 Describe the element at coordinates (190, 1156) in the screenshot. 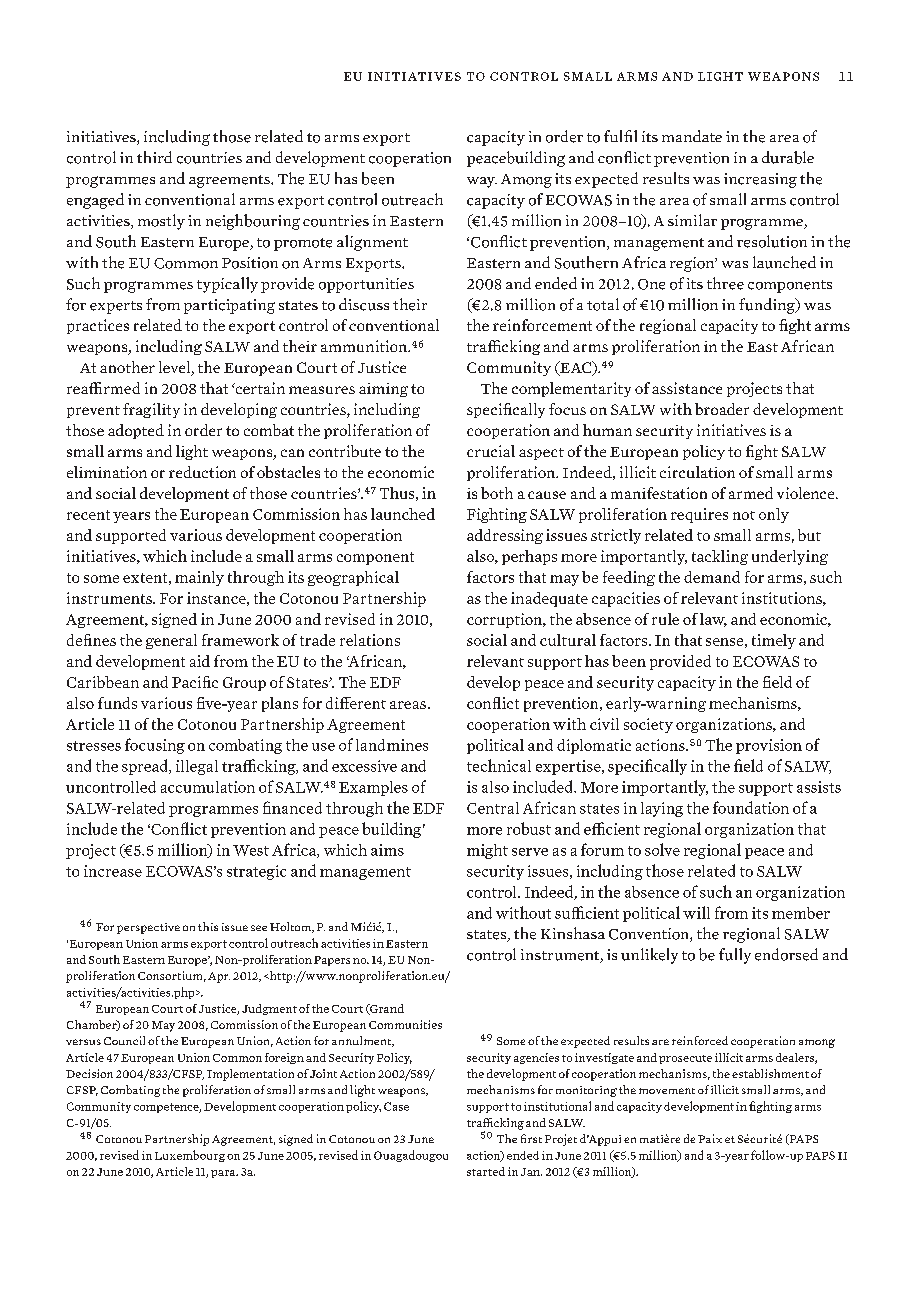

I see `Luxembourg` at that location.
